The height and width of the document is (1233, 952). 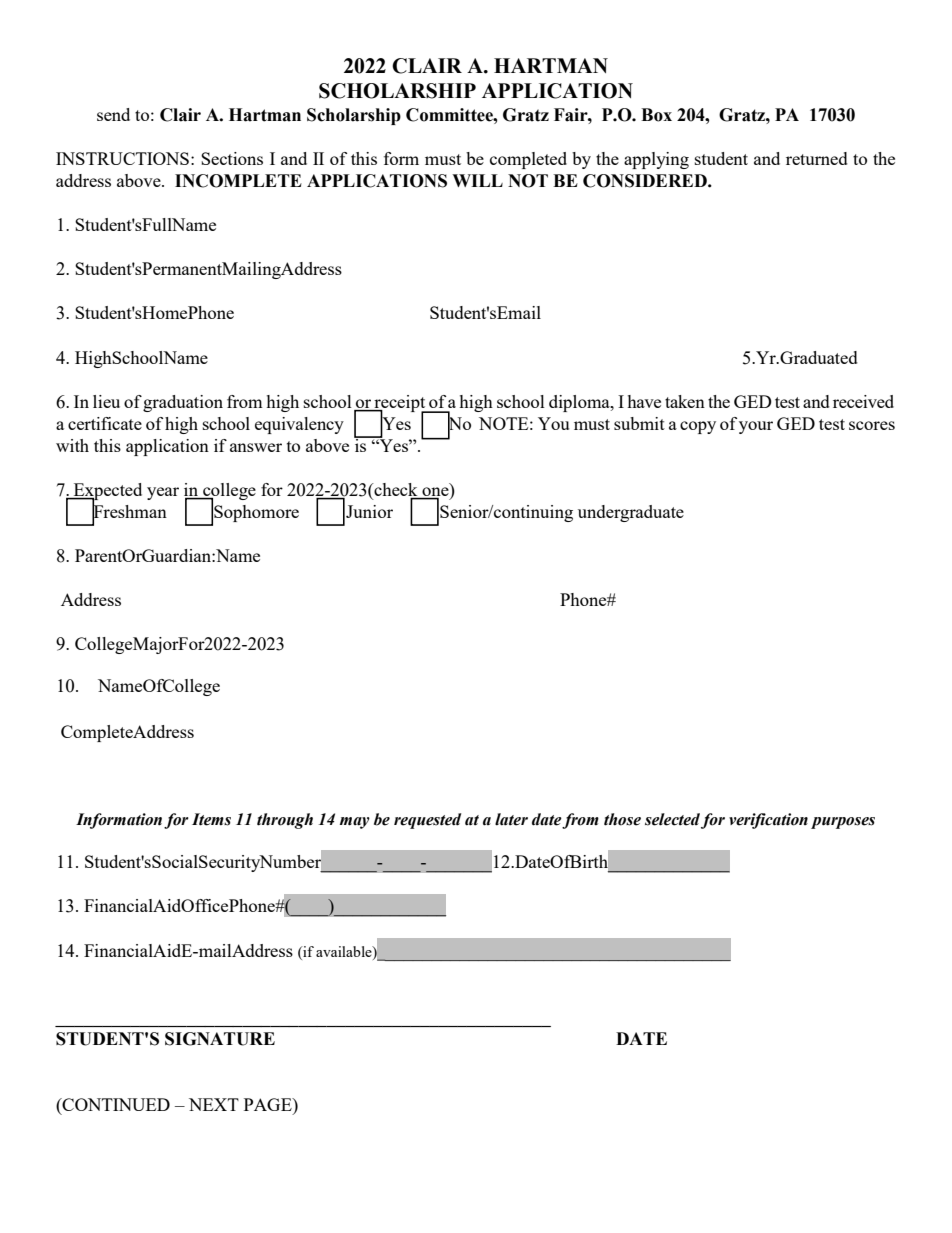 What do you see at coordinates (214, 1104) in the document?
I see `NEXT` at bounding box center [214, 1104].
